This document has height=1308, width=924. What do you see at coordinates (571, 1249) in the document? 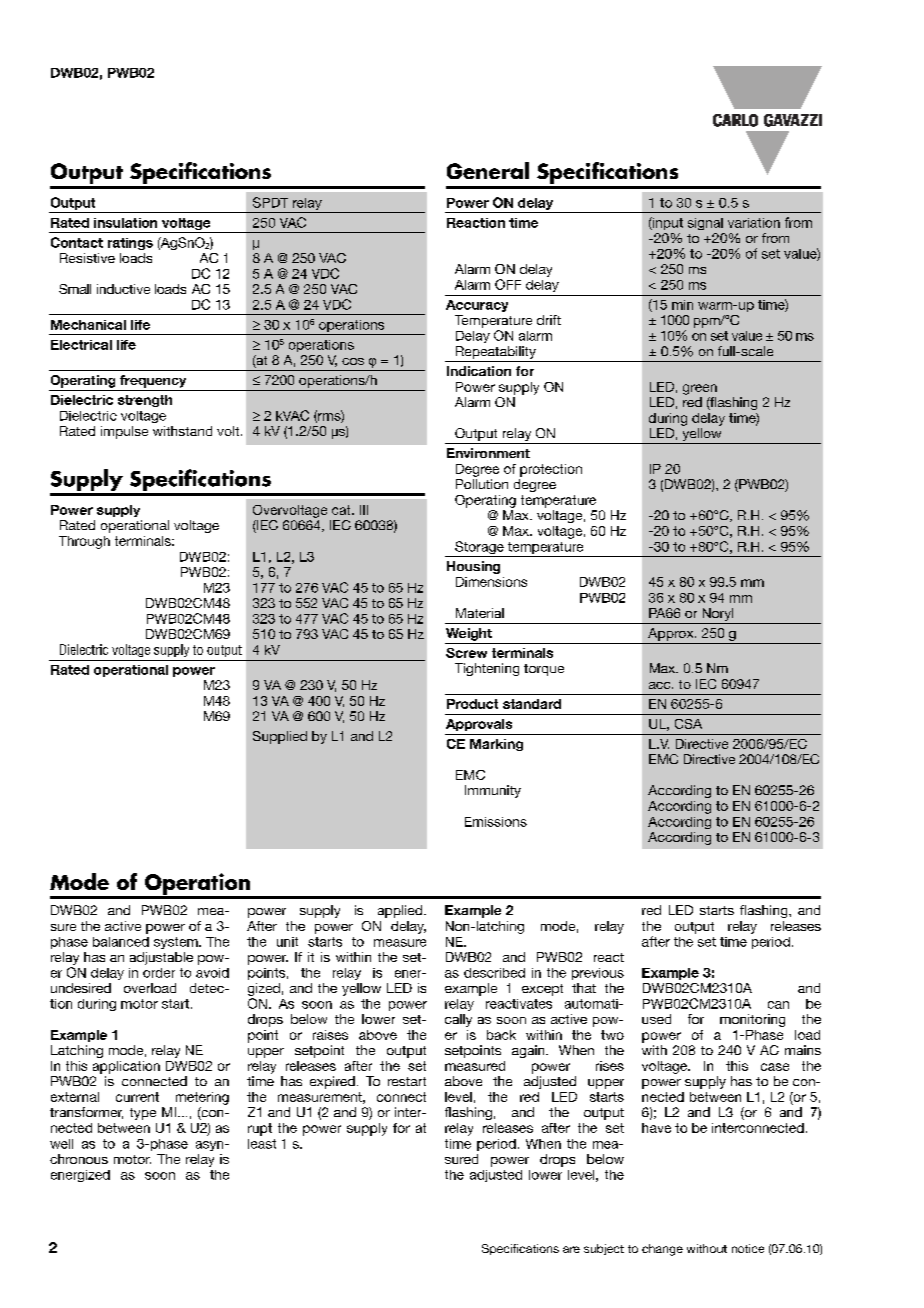
I see `are` at bounding box center [571, 1249].
